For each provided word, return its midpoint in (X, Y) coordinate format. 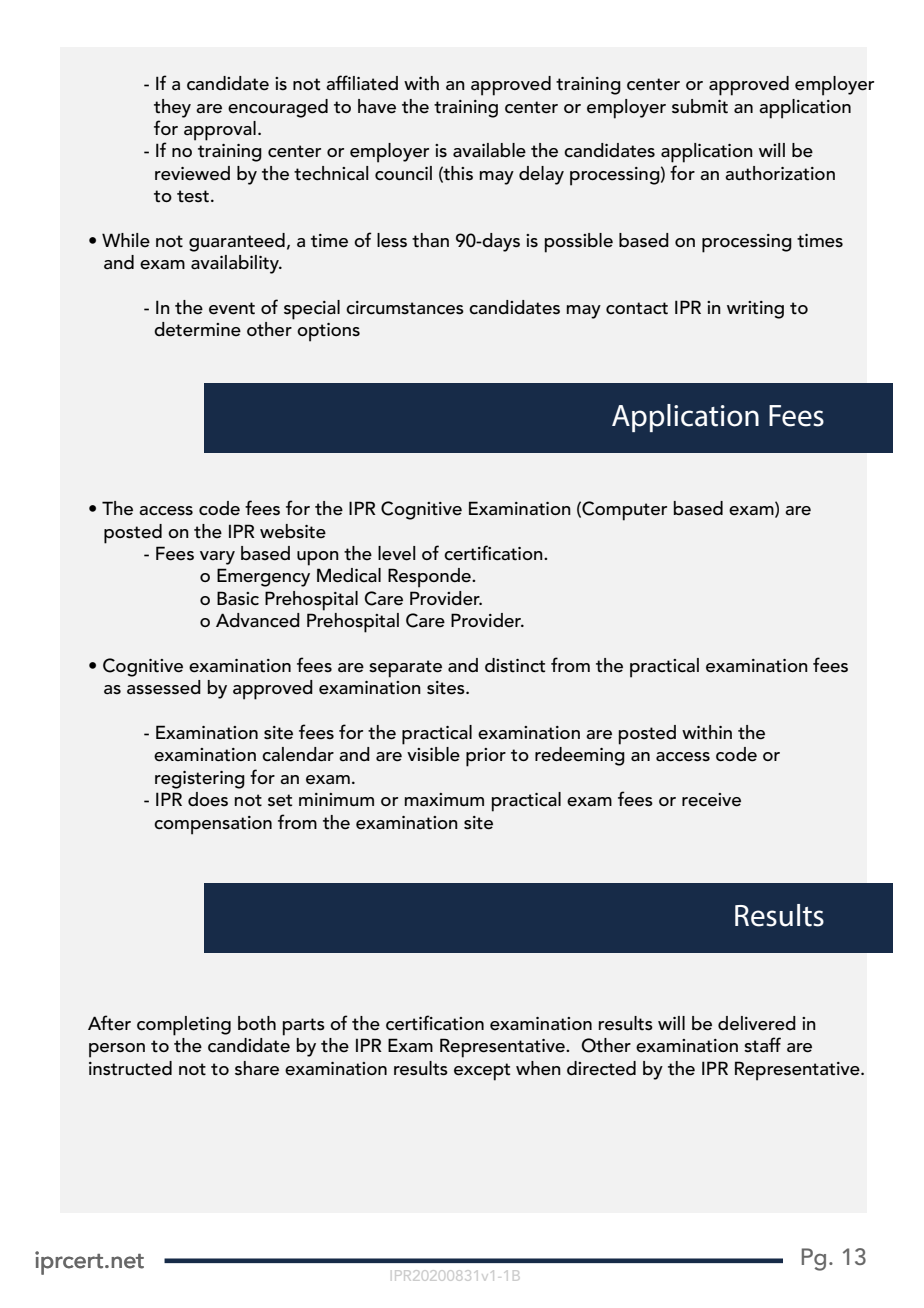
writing (755, 310)
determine (197, 329)
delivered (757, 1023)
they (172, 108)
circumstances (405, 308)
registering (200, 780)
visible (433, 754)
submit (700, 106)
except (482, 1072)
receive (711, 800)
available (489, 150)
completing (184, 1026)
